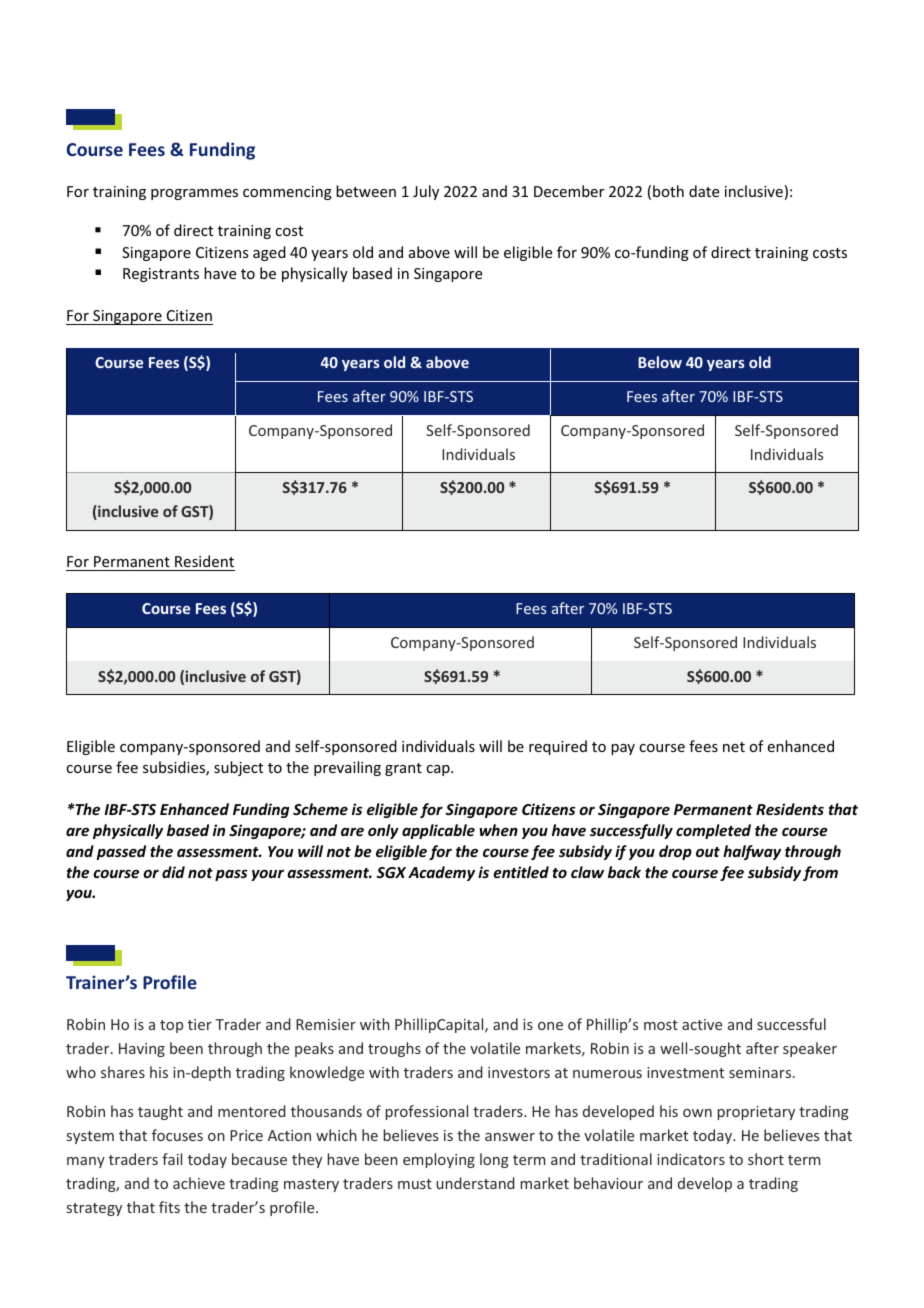 This screenshot has width=924, height=1308. Describe the element at coordinates (441, 873) in the screenshot. I see `Academy` at that location.
